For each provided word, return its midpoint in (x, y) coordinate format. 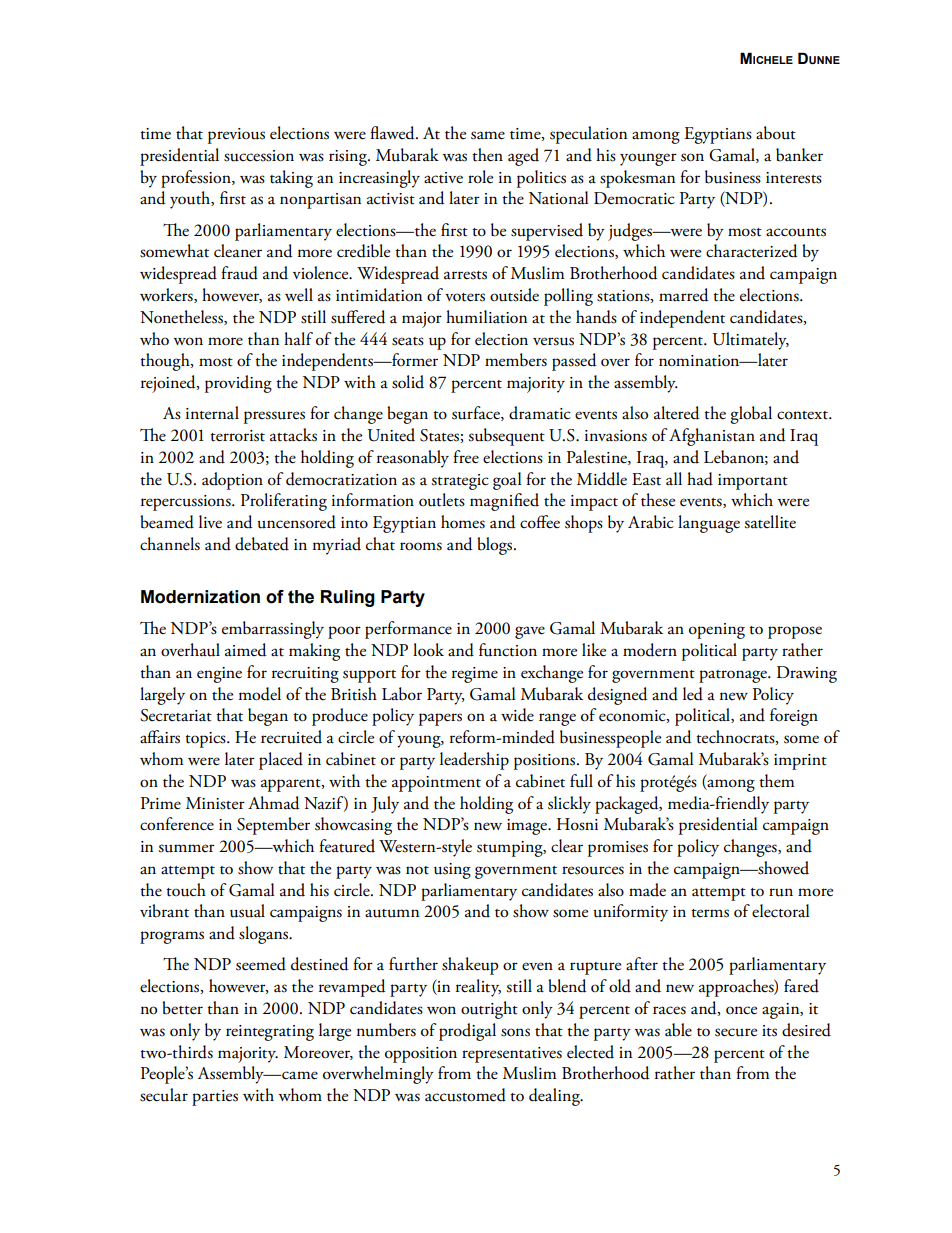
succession (259, 156)
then (487, 155)
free (466, 457)
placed (281, 761)
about (776, 133)
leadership (474, 761)
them (776, 781)
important (753, 482)
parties (215, 1098)
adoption (232, 481)
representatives (512, 1055)
